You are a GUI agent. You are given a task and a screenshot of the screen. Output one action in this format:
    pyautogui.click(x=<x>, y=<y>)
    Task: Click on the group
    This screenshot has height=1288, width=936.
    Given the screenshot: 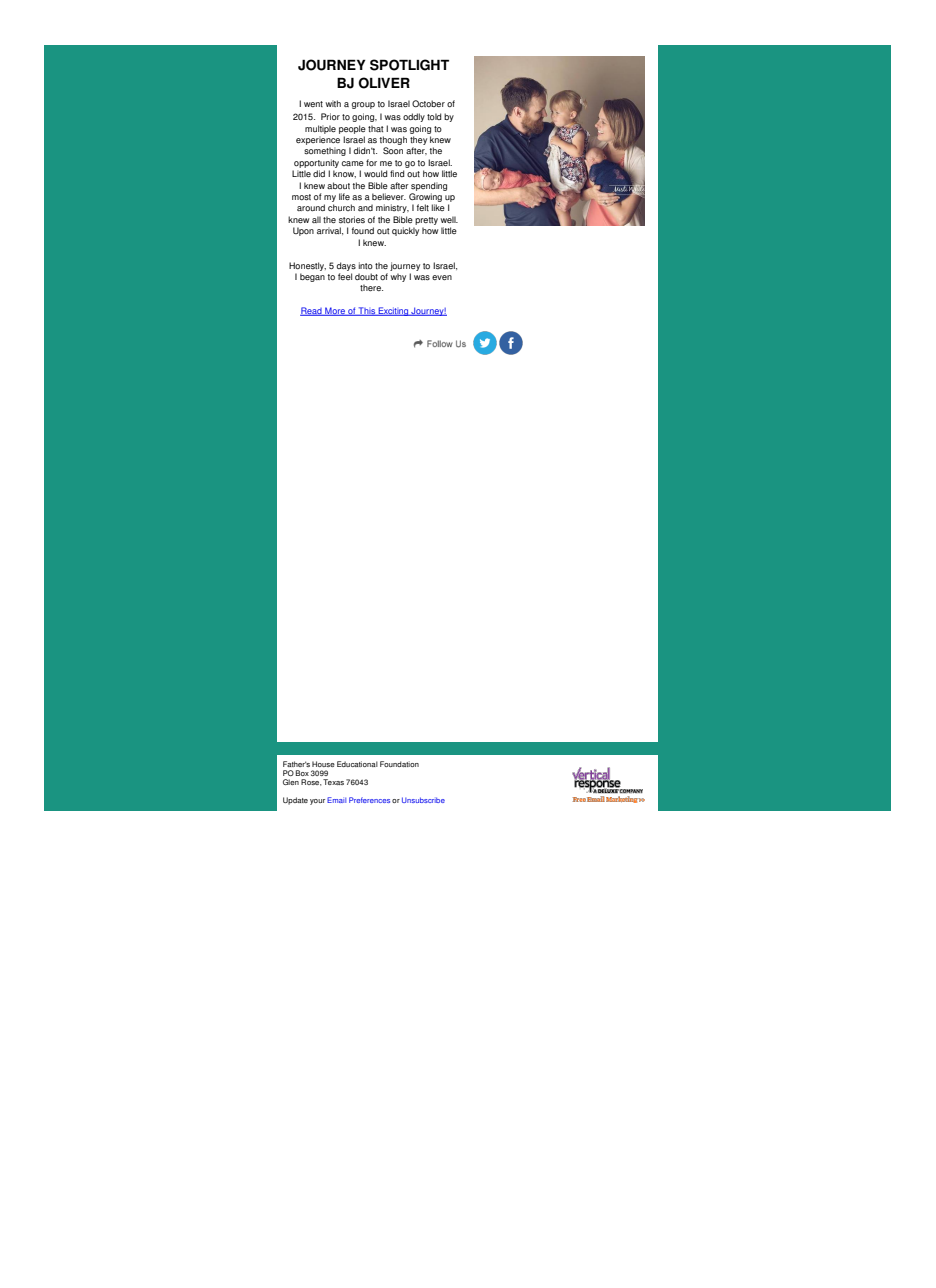 What is the action you would take?
    pyautogui.click(x=363, y=105)
